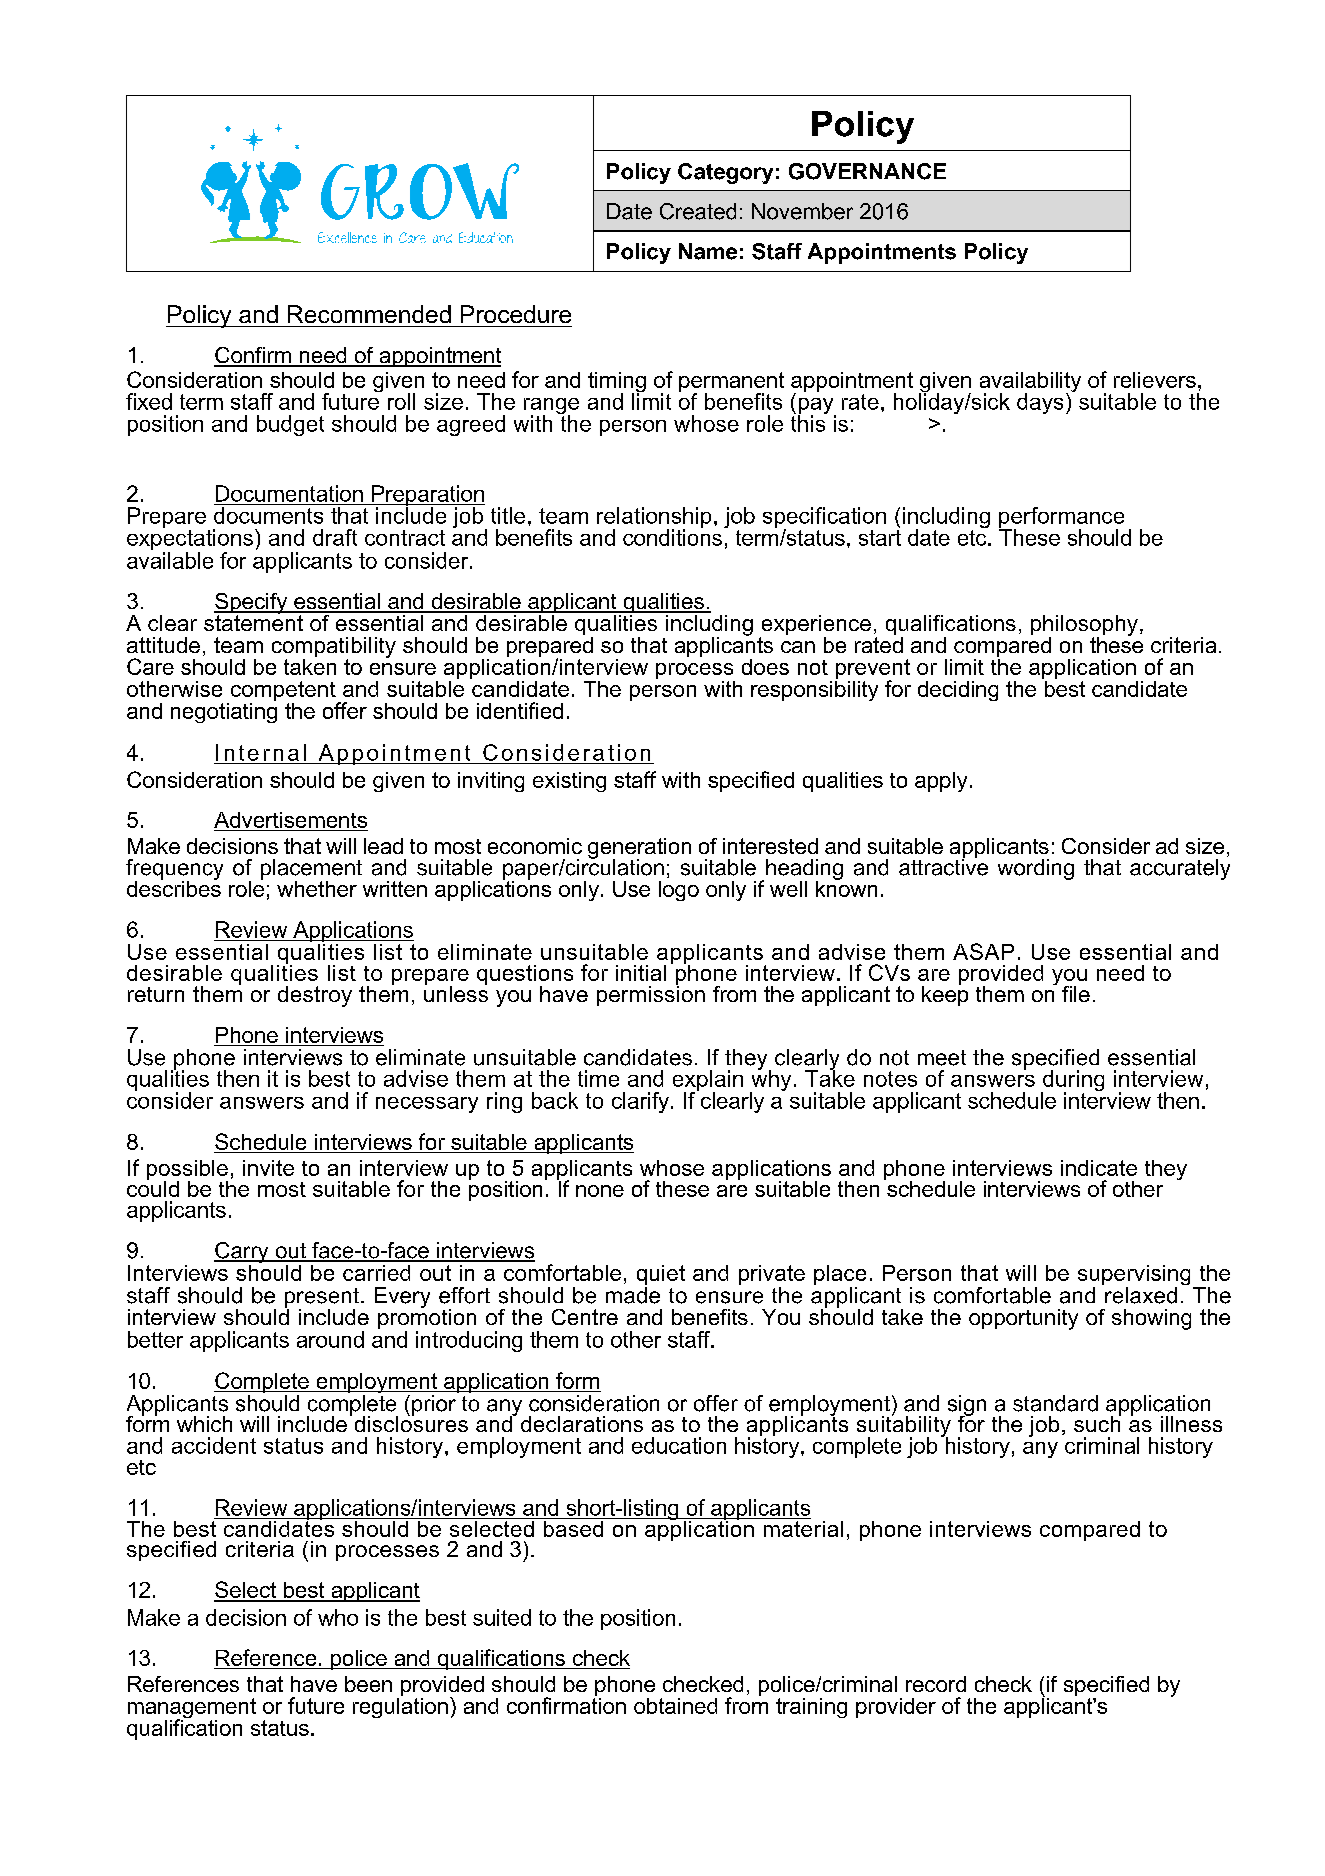 The height and width of the screenshot is (1876, 1325). Describe the element at coordinates (936, 1684) in the screenshot. I see `record` at that location.
